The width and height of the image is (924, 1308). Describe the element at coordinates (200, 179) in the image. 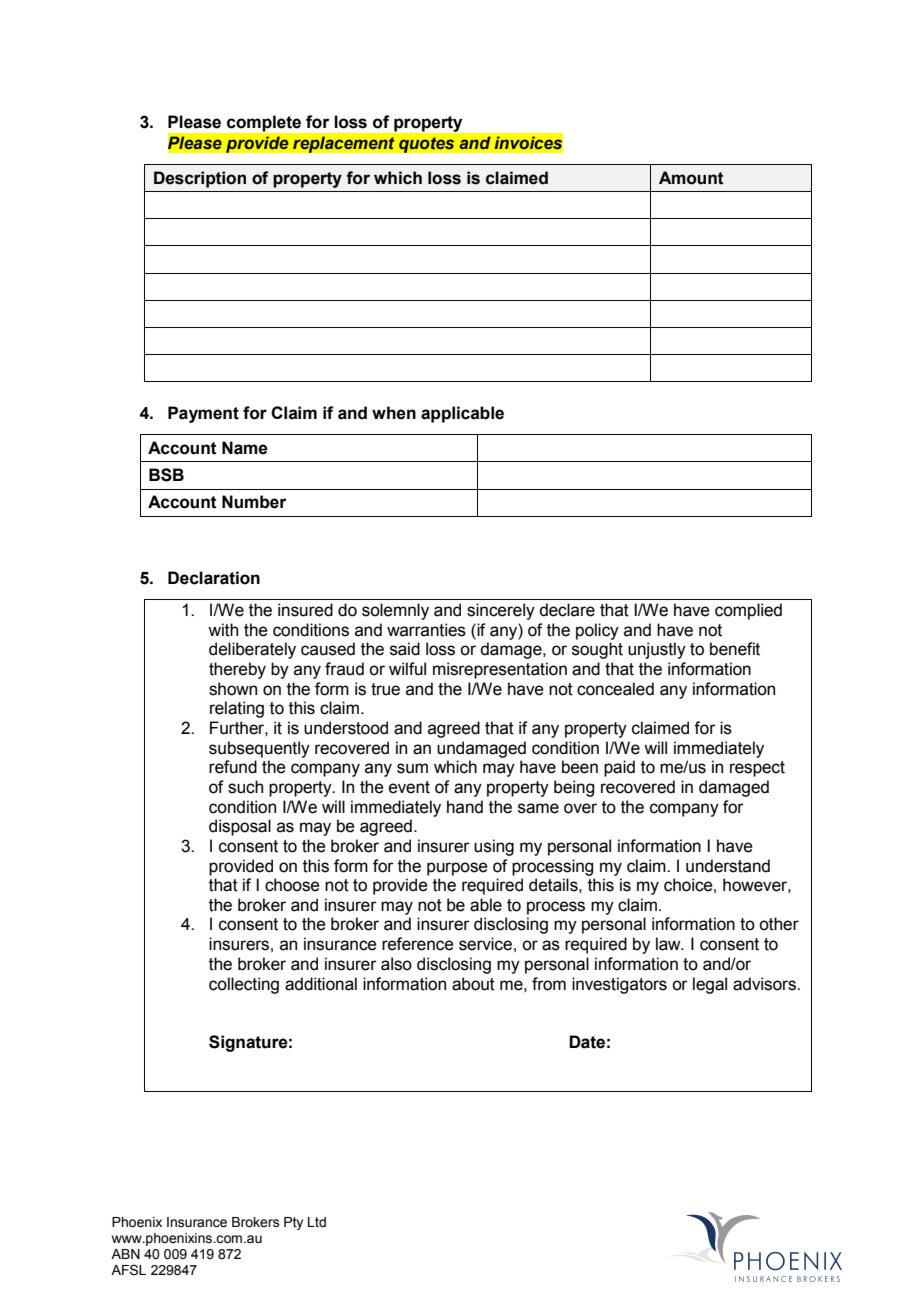

I see `Description` at that location.
